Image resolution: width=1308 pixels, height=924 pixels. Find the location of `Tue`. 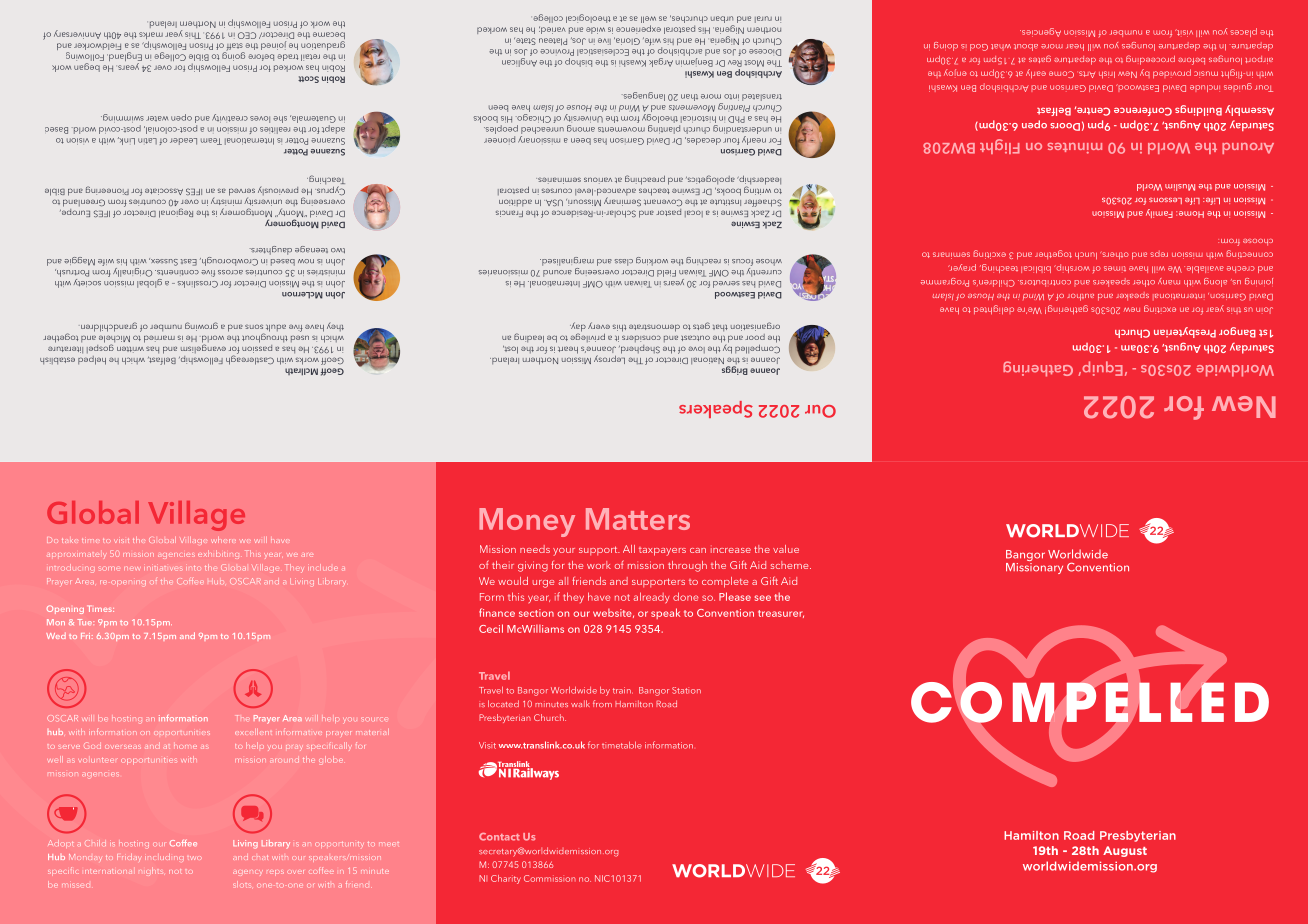

Tue is located at coordinates (85, 622).
